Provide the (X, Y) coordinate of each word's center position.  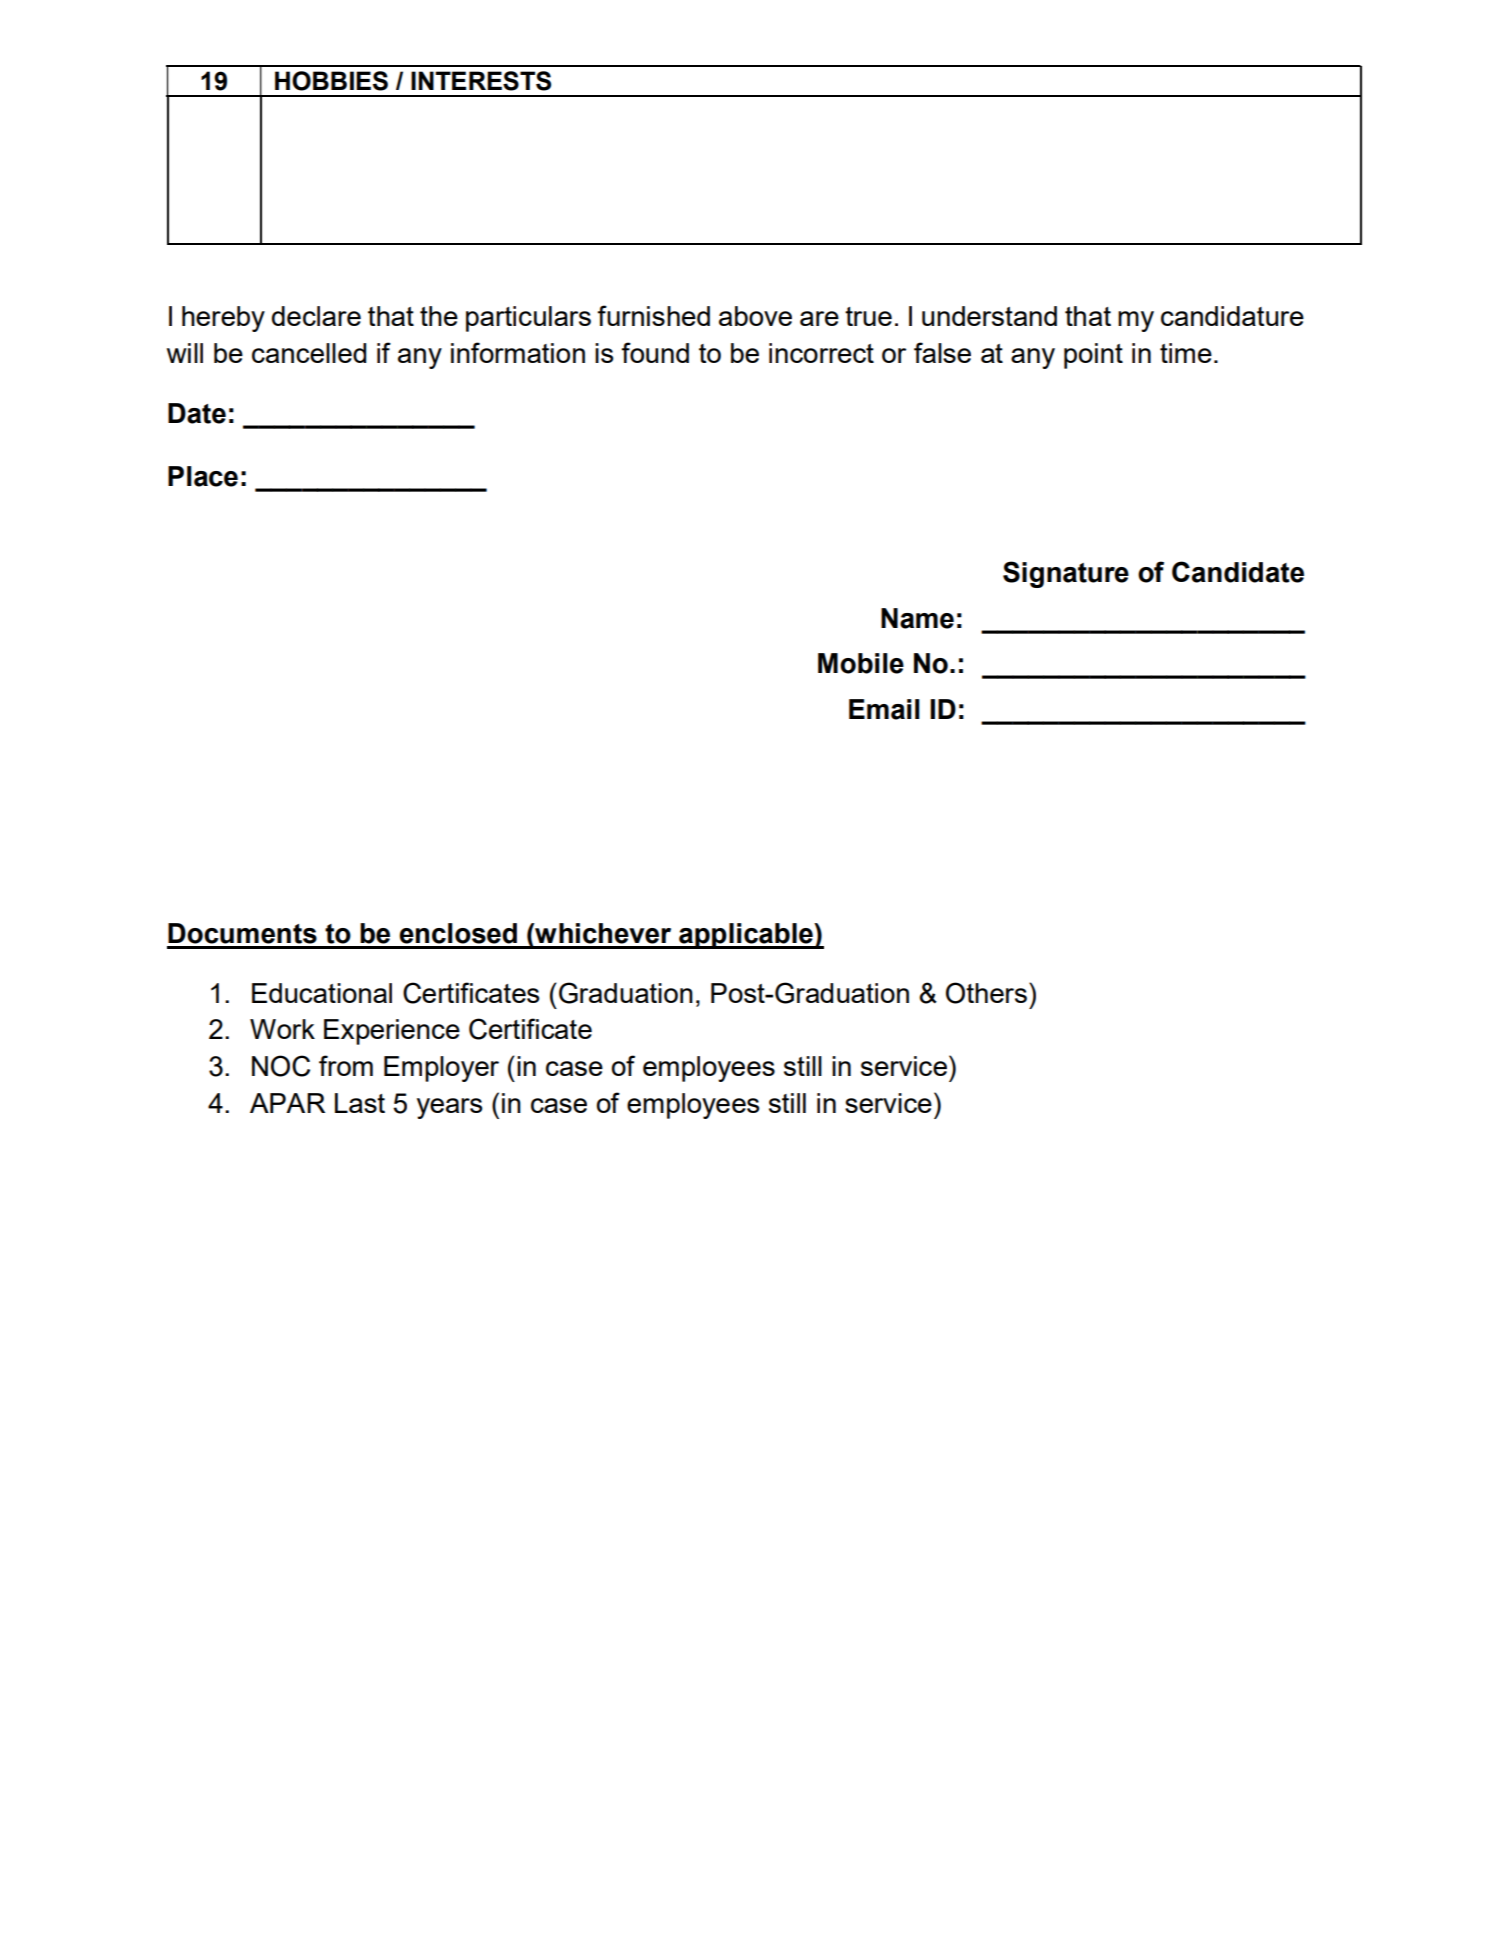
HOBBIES (331, 81)
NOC (281, 1066)
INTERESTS (481, 81)
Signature (1066, 574)
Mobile (861, 663)
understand (989, 316)
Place (203, 476)
